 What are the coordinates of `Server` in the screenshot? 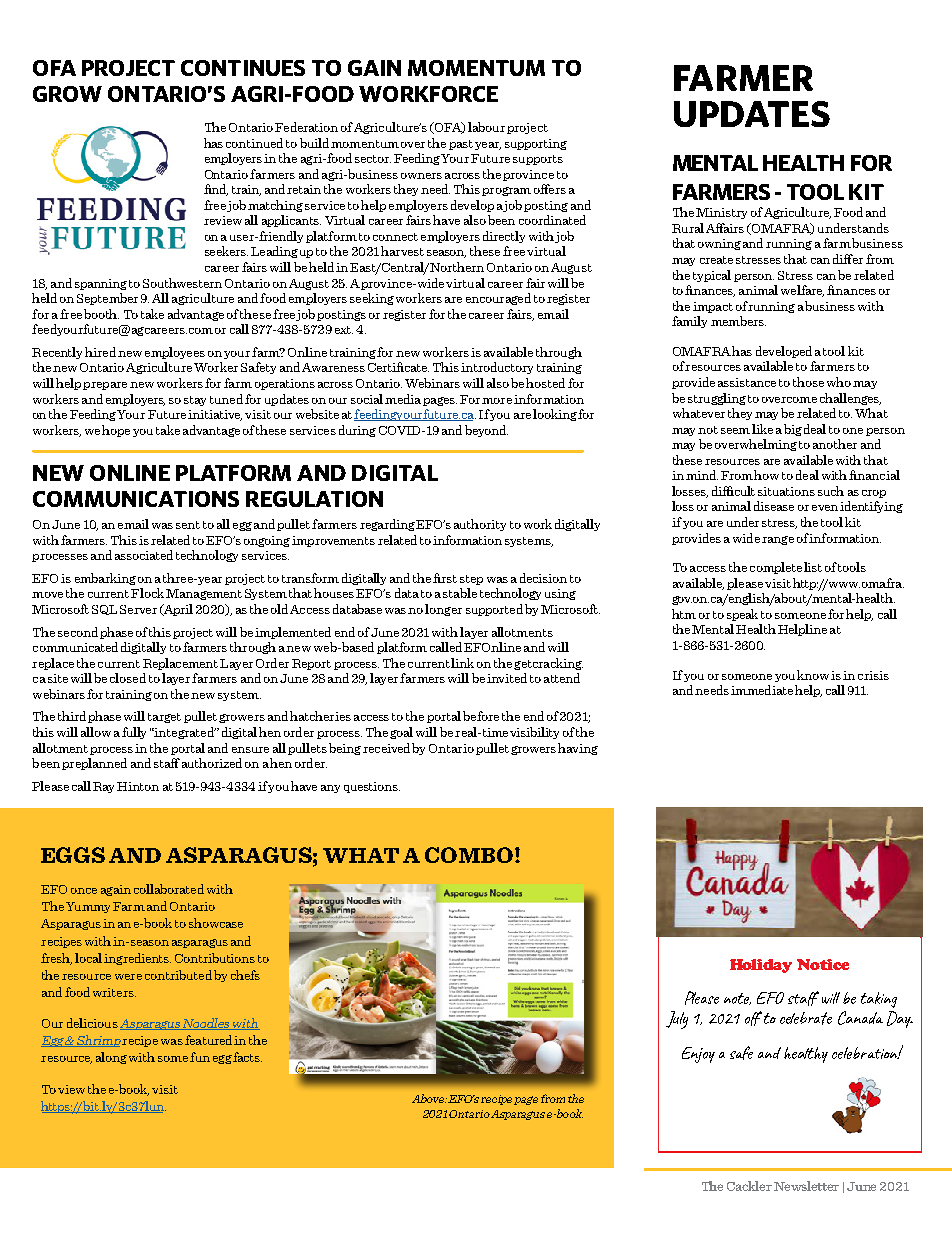 It's located at (138, 609).
